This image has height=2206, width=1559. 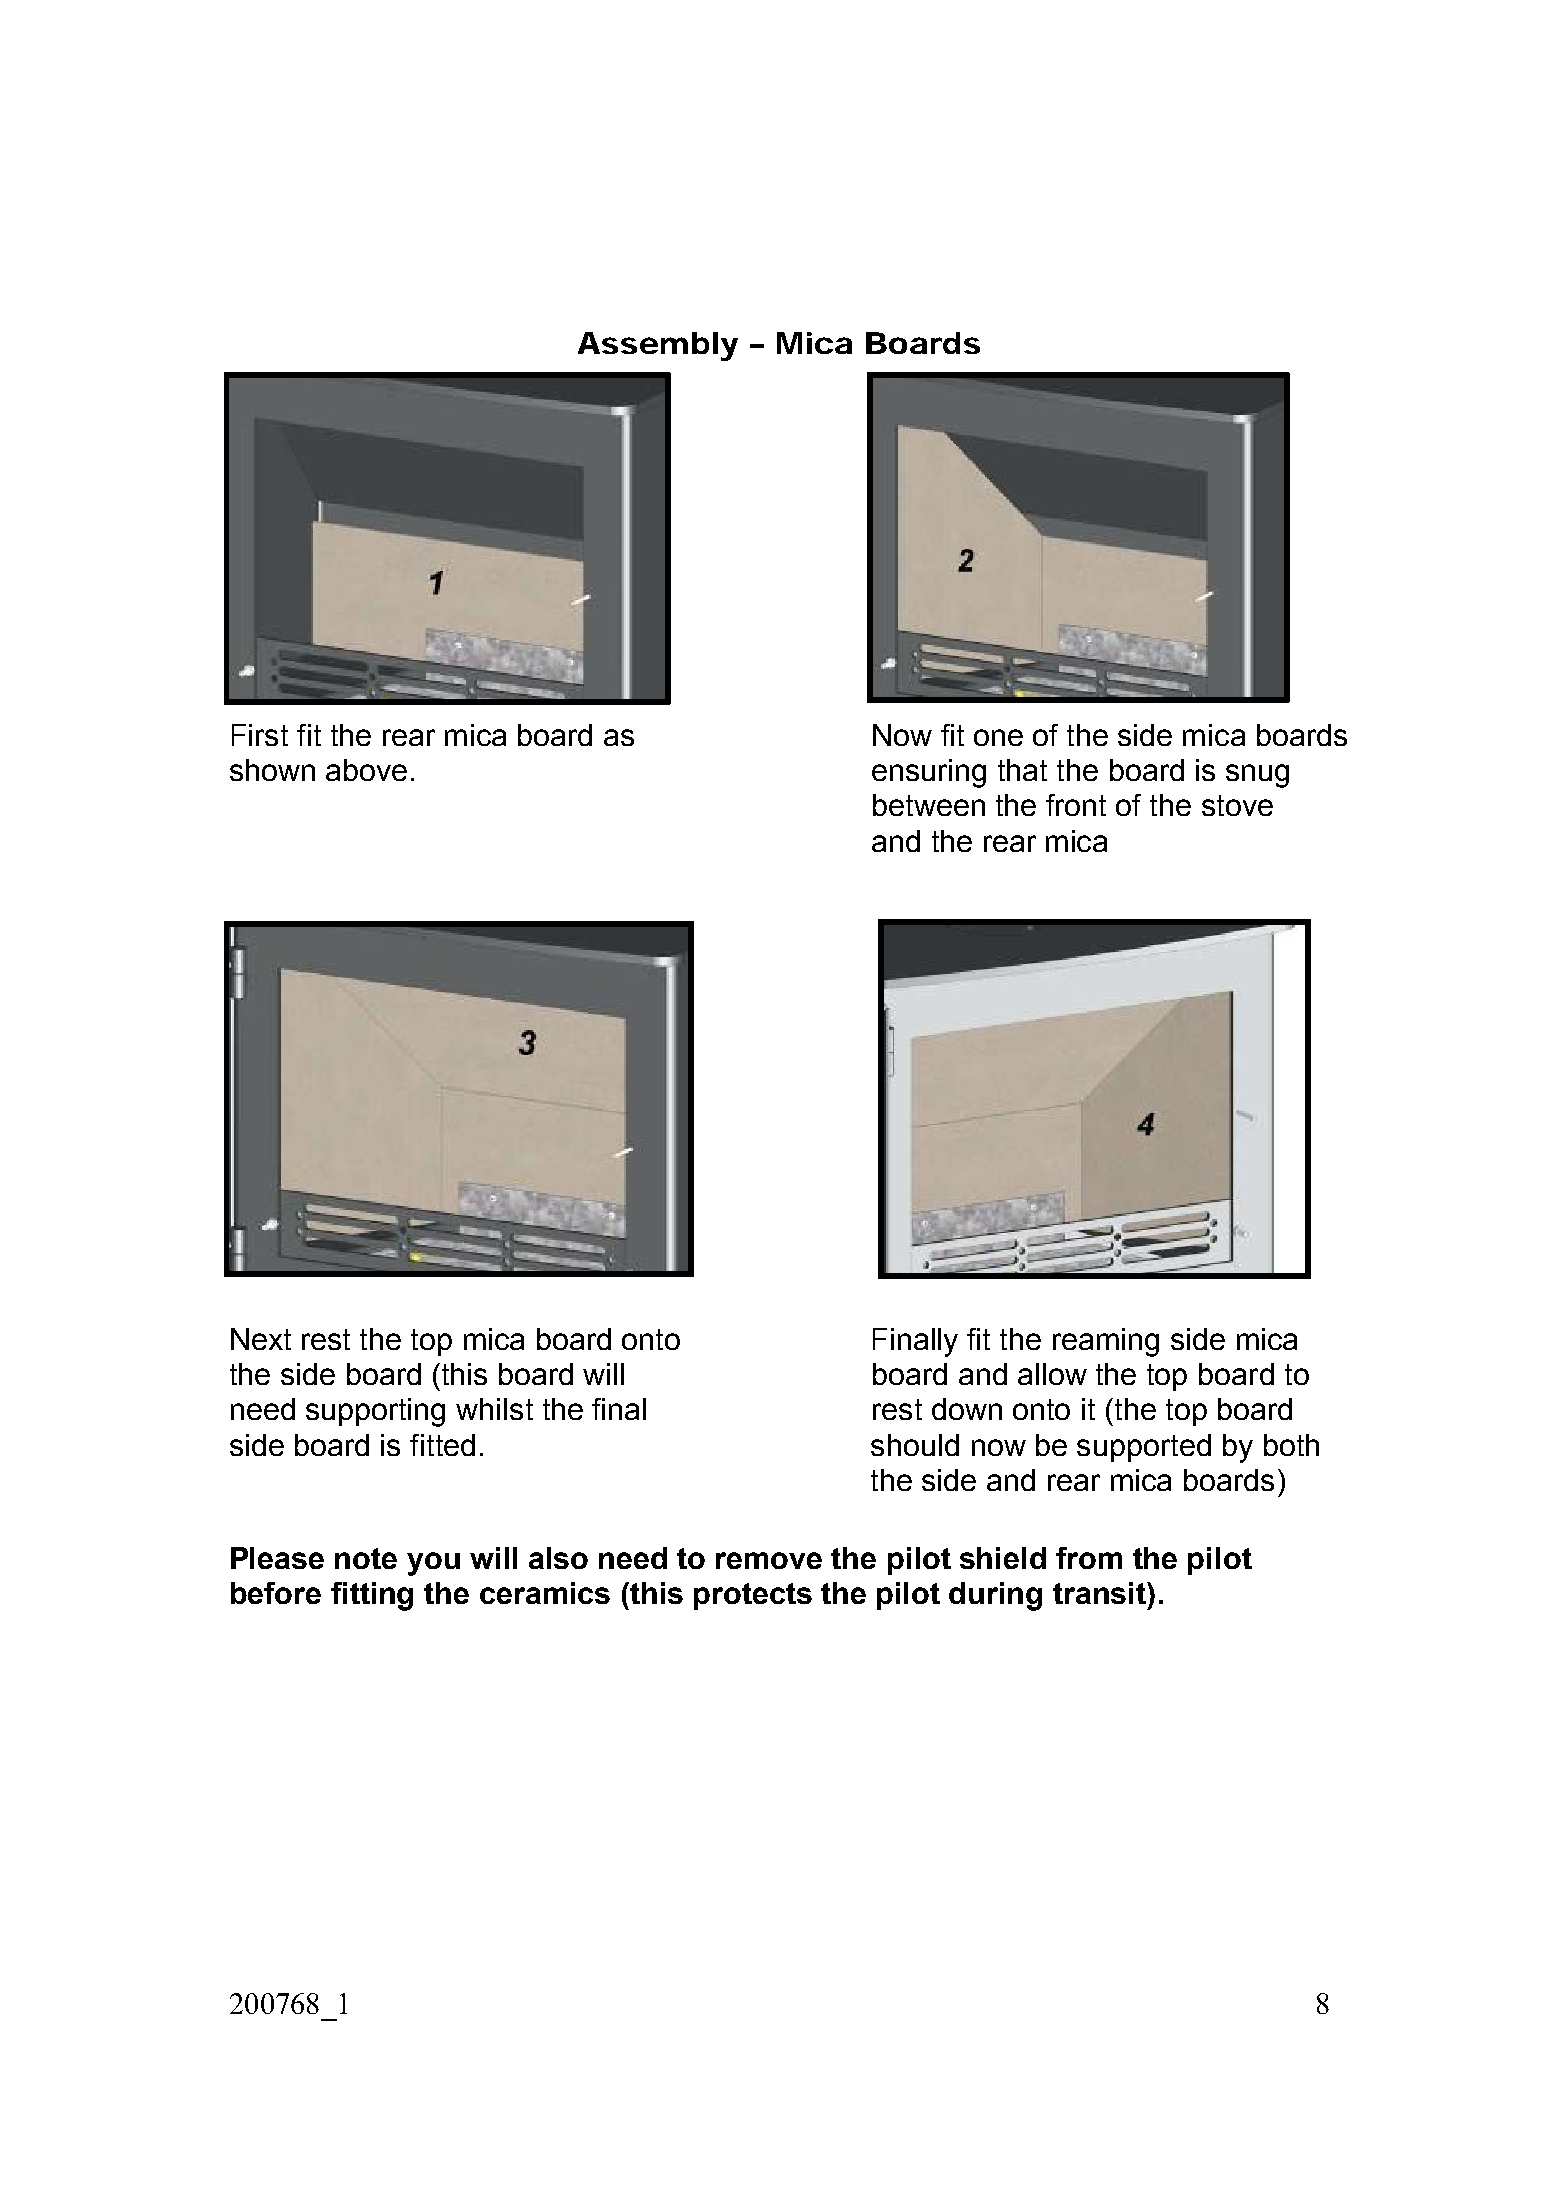 What do you see at coordinates (998, 737) in the image?
I see `one` at bounding box center [998, 737].
